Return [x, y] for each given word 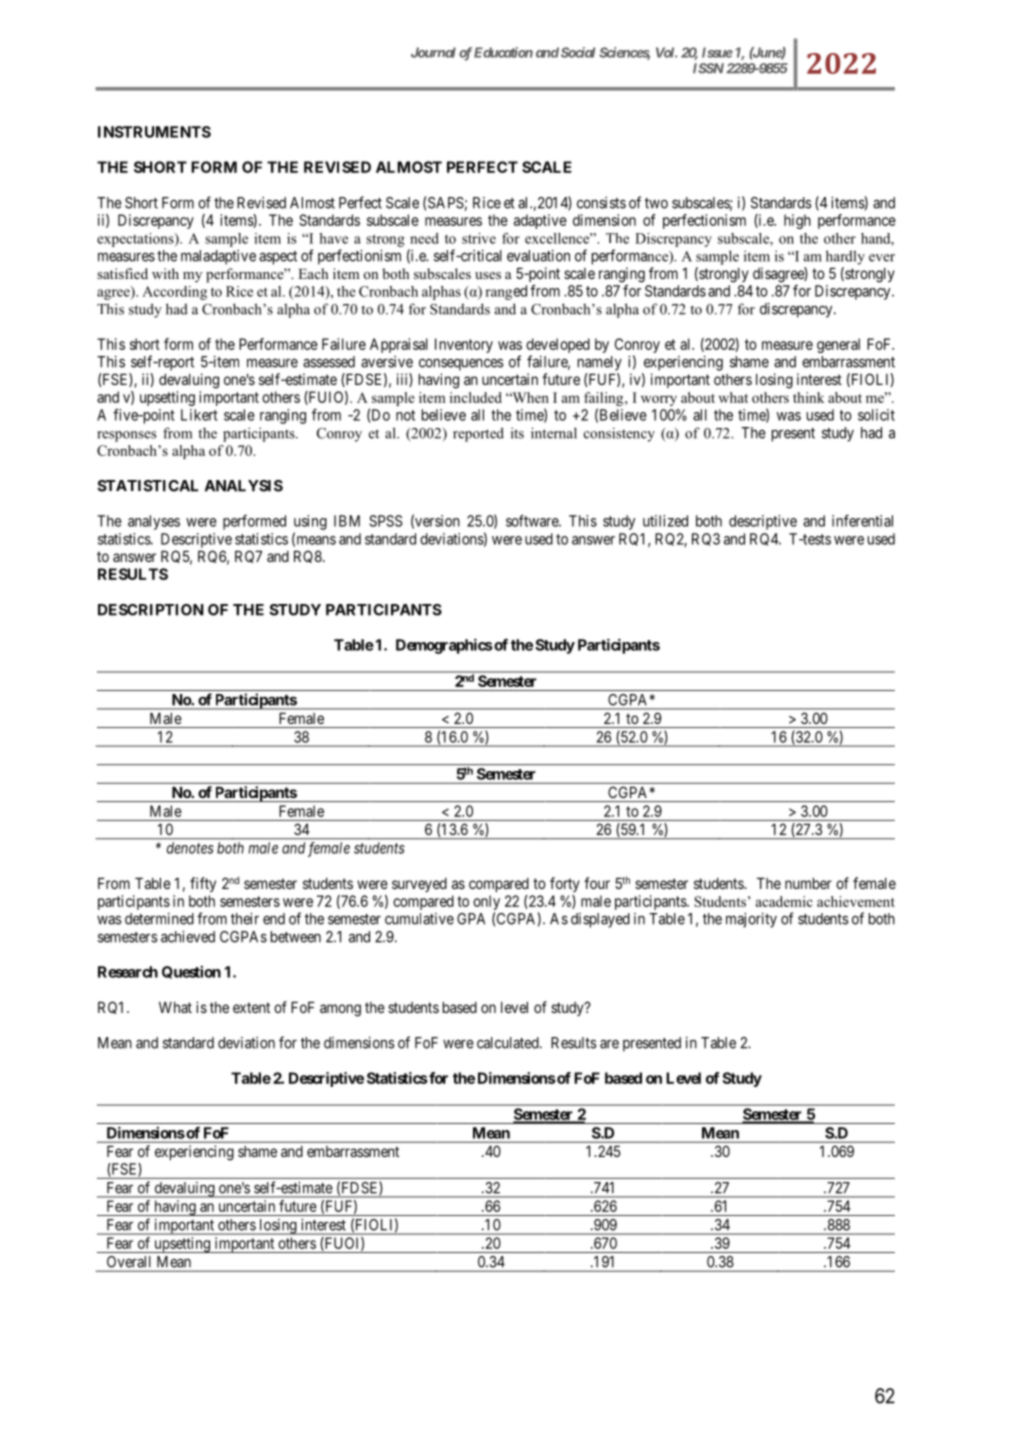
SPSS [386, 521]
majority [751, 920]
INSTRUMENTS [154, 132]
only [486, 902]
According [174, 293]
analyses [154, 522]
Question [191, 972]
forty [565, 884]
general [838, 345]
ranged [506, 292]
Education [503, 52]
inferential [862, 521]
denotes [190, 848]
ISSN [708, 68]
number [808, 883]
